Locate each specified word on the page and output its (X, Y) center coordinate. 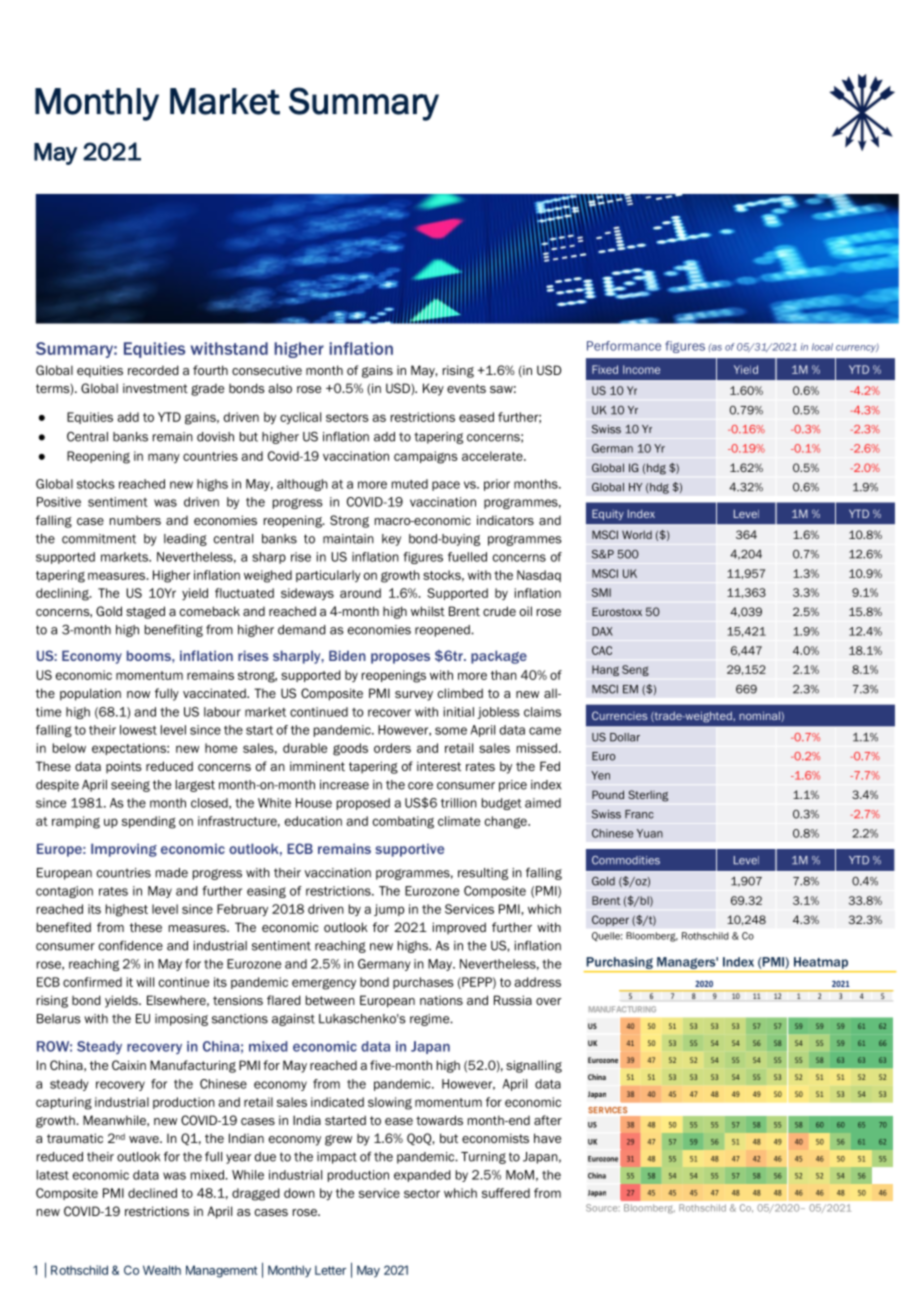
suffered (506, 1193)
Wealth (162, 1270)
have (547, 1138)
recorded (153, 370)
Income (641, 369)
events (466, 388)
